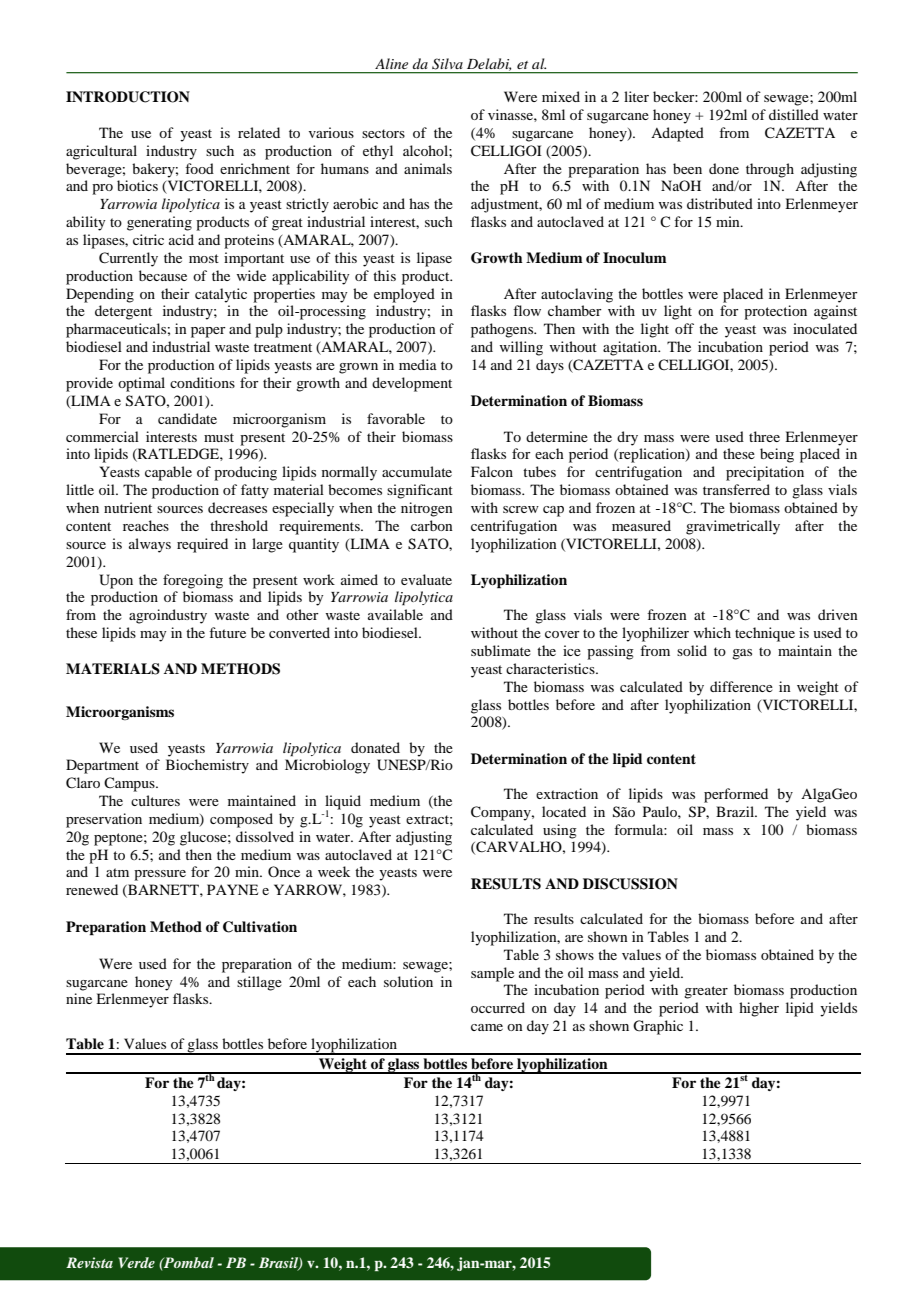 The image size is (924, 1308). What do you see at coordinates (136, 1262) in the page?
I see `Verde` at bounding box center [136, 1262].
